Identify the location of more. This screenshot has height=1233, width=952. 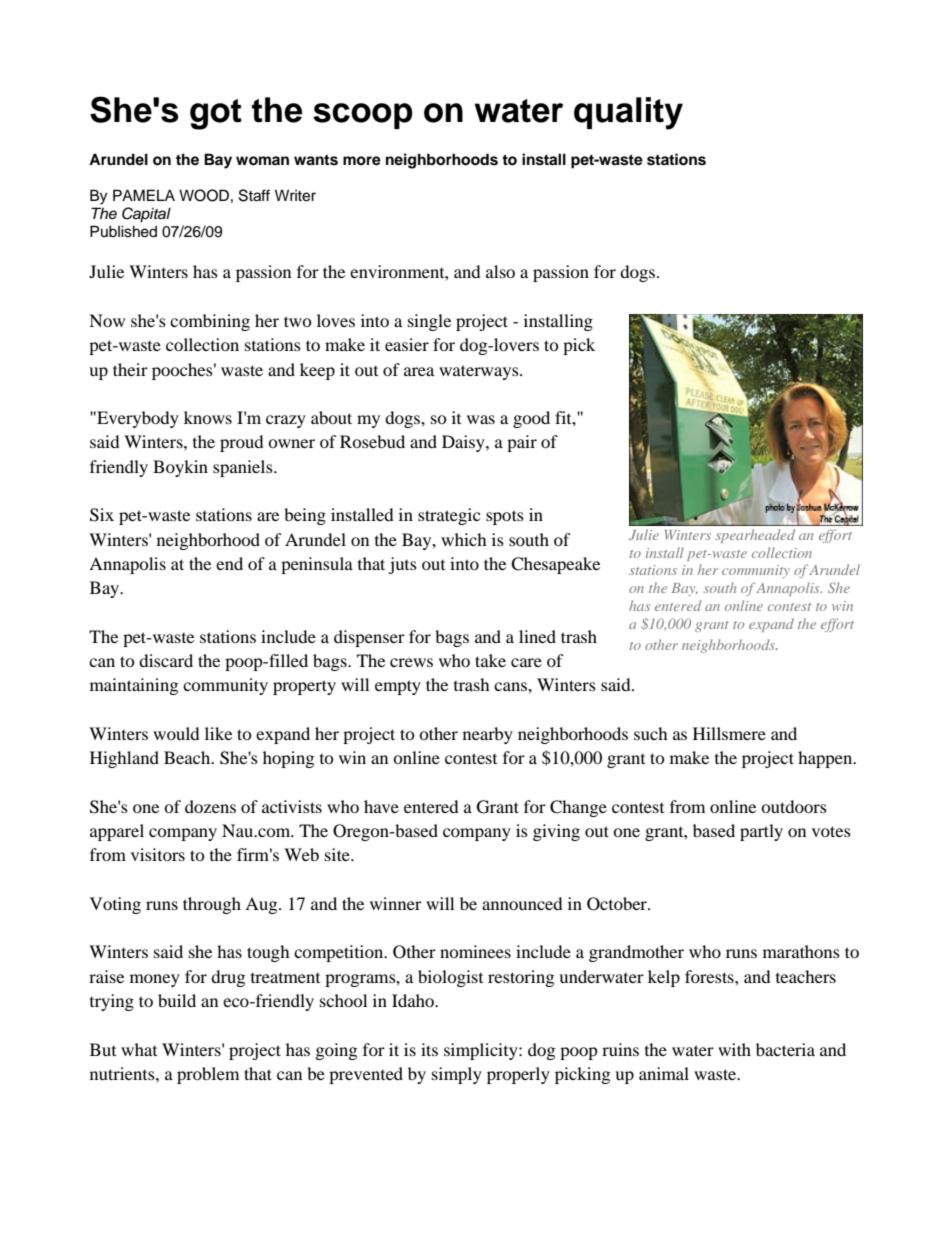
(362, 161).
